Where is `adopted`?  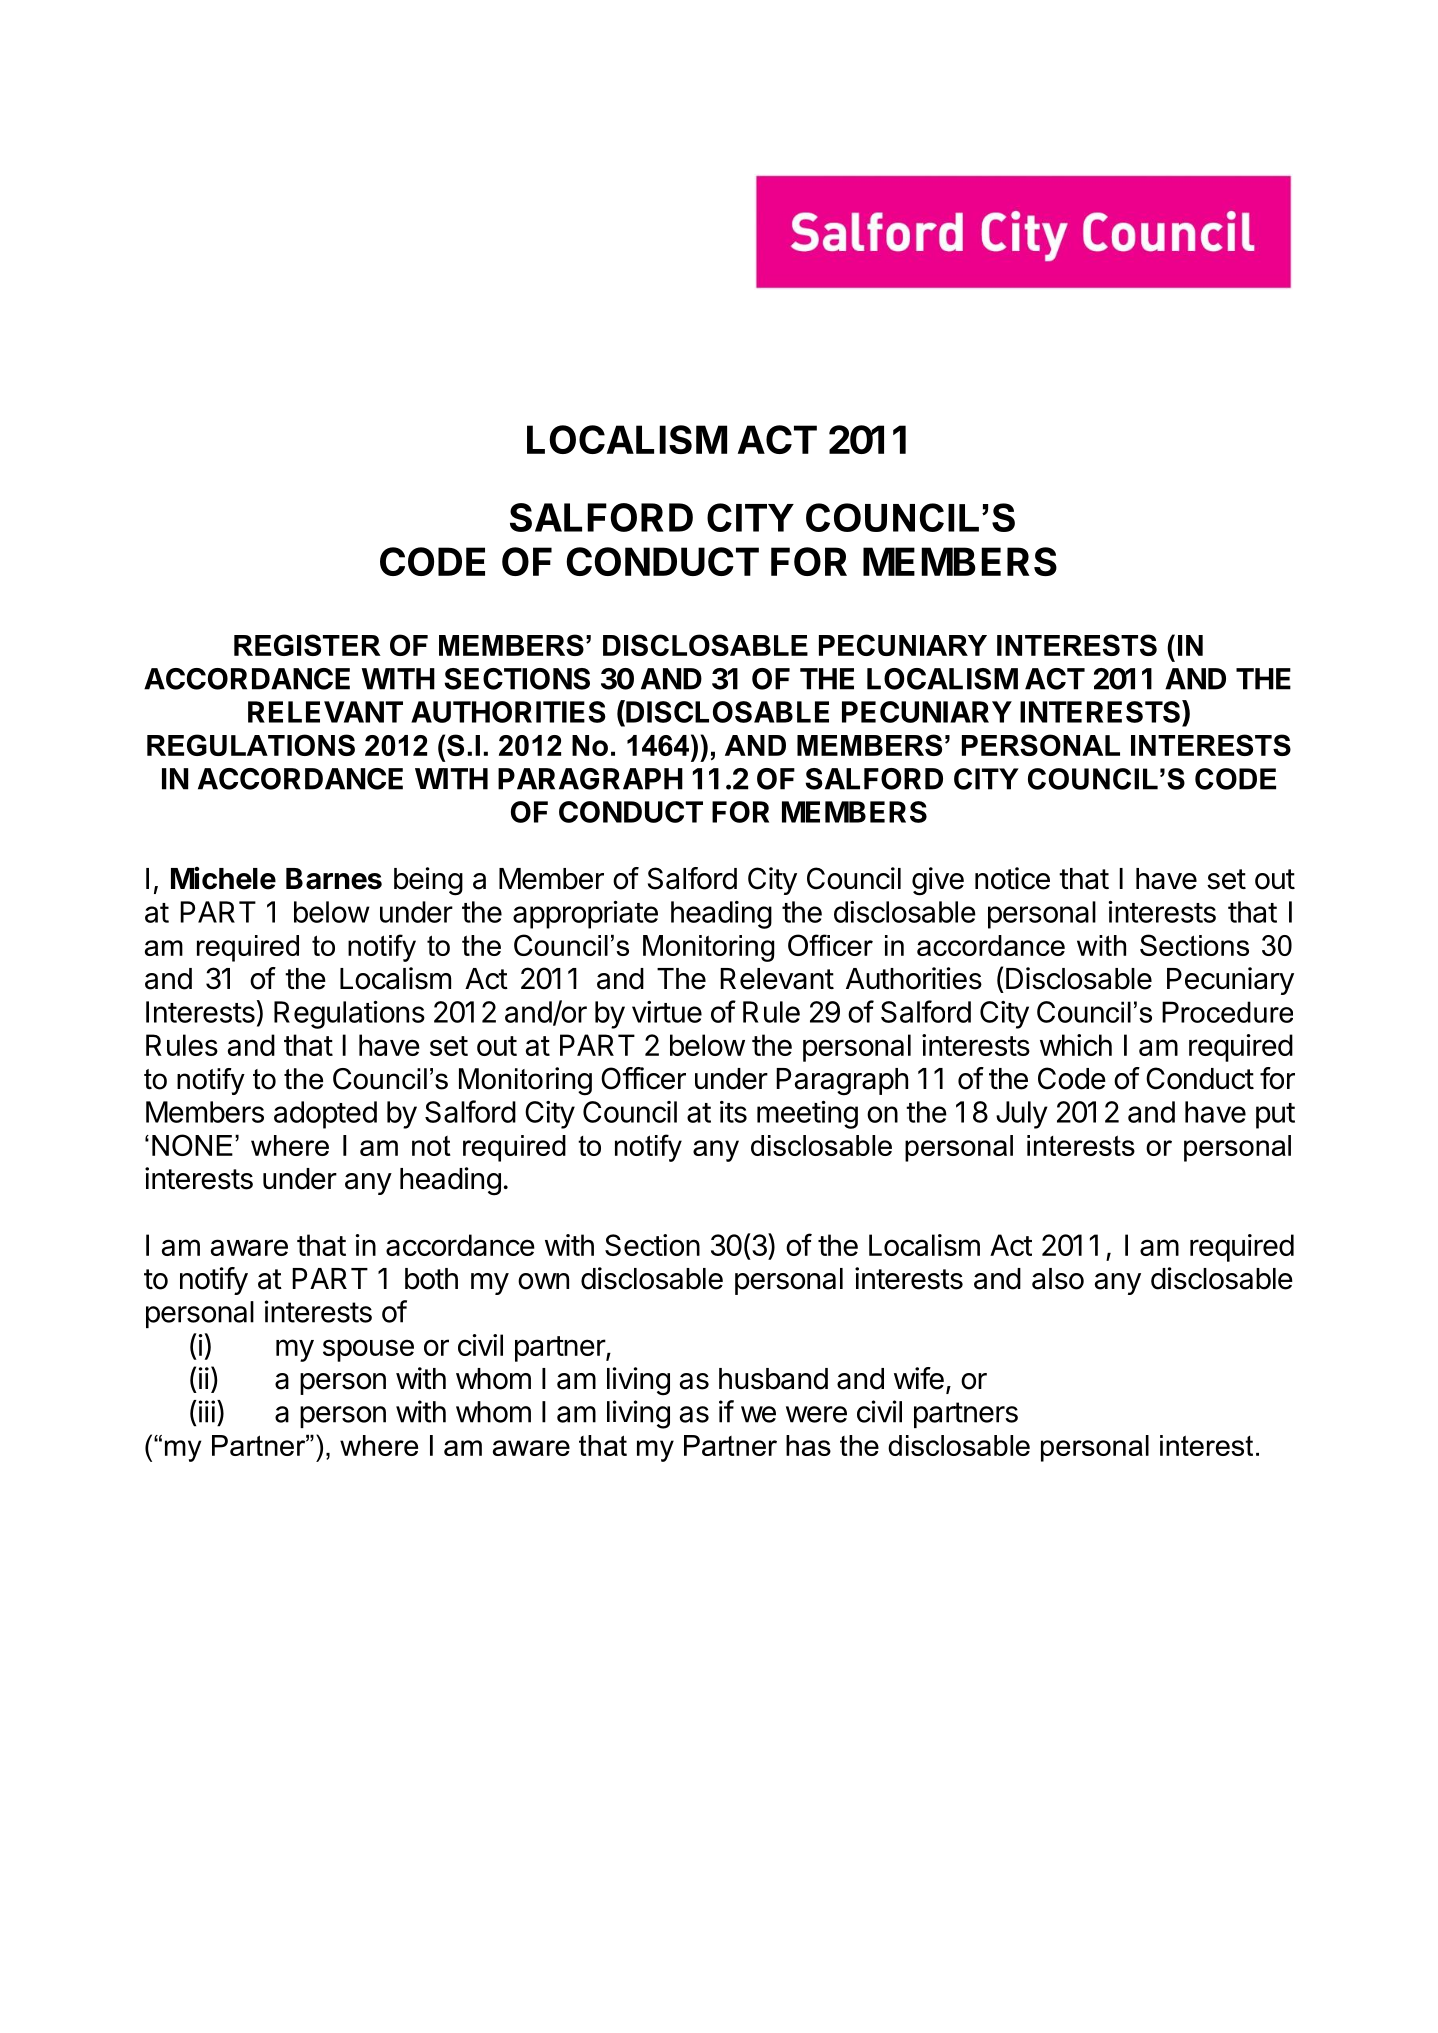 adopted is located at coordinates (325, 1115).
